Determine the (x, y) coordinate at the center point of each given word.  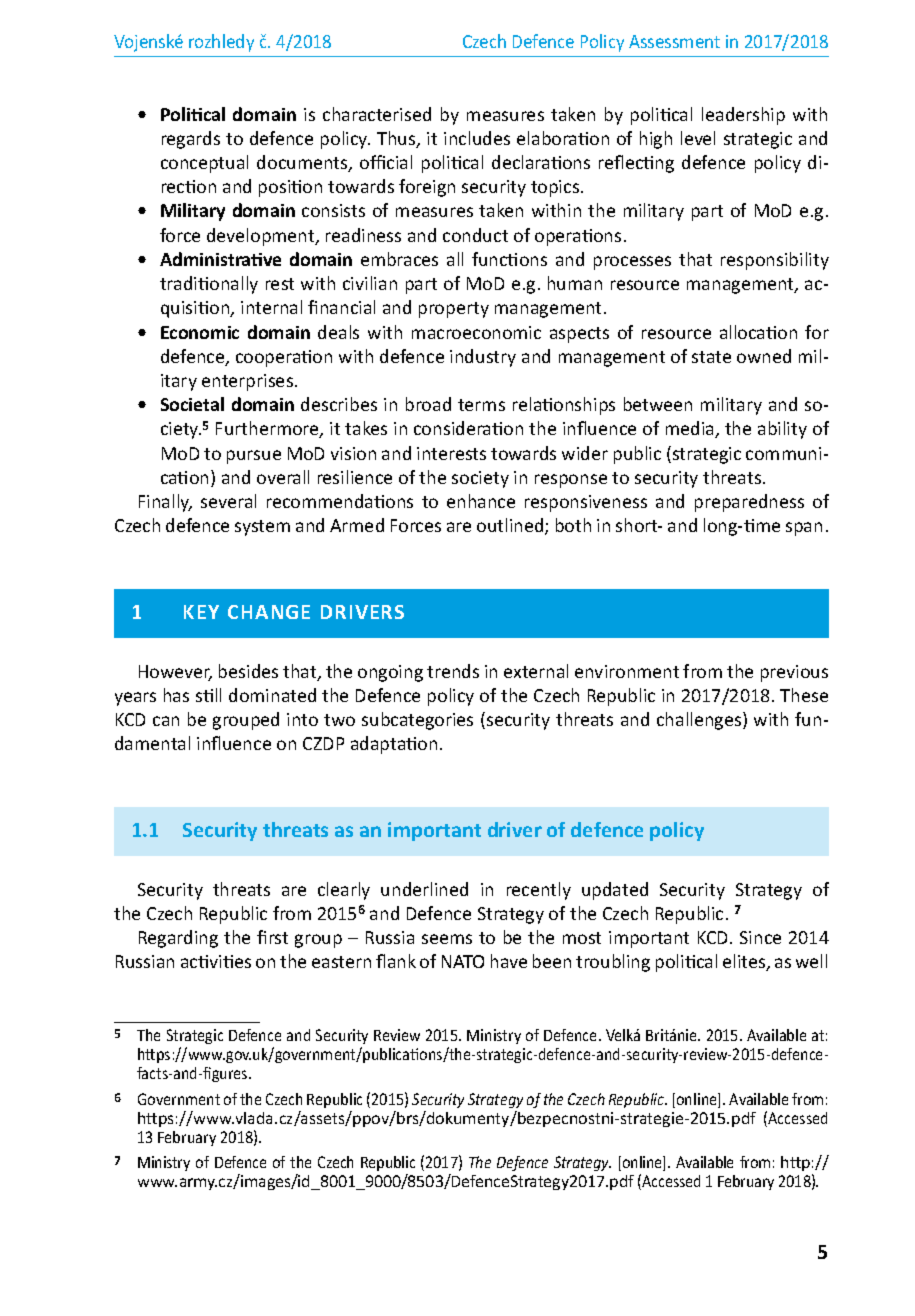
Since (760, 937)
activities (216, 961)
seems (447, 939)
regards (191, 140)
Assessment (674, 41)
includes (477, 138)
